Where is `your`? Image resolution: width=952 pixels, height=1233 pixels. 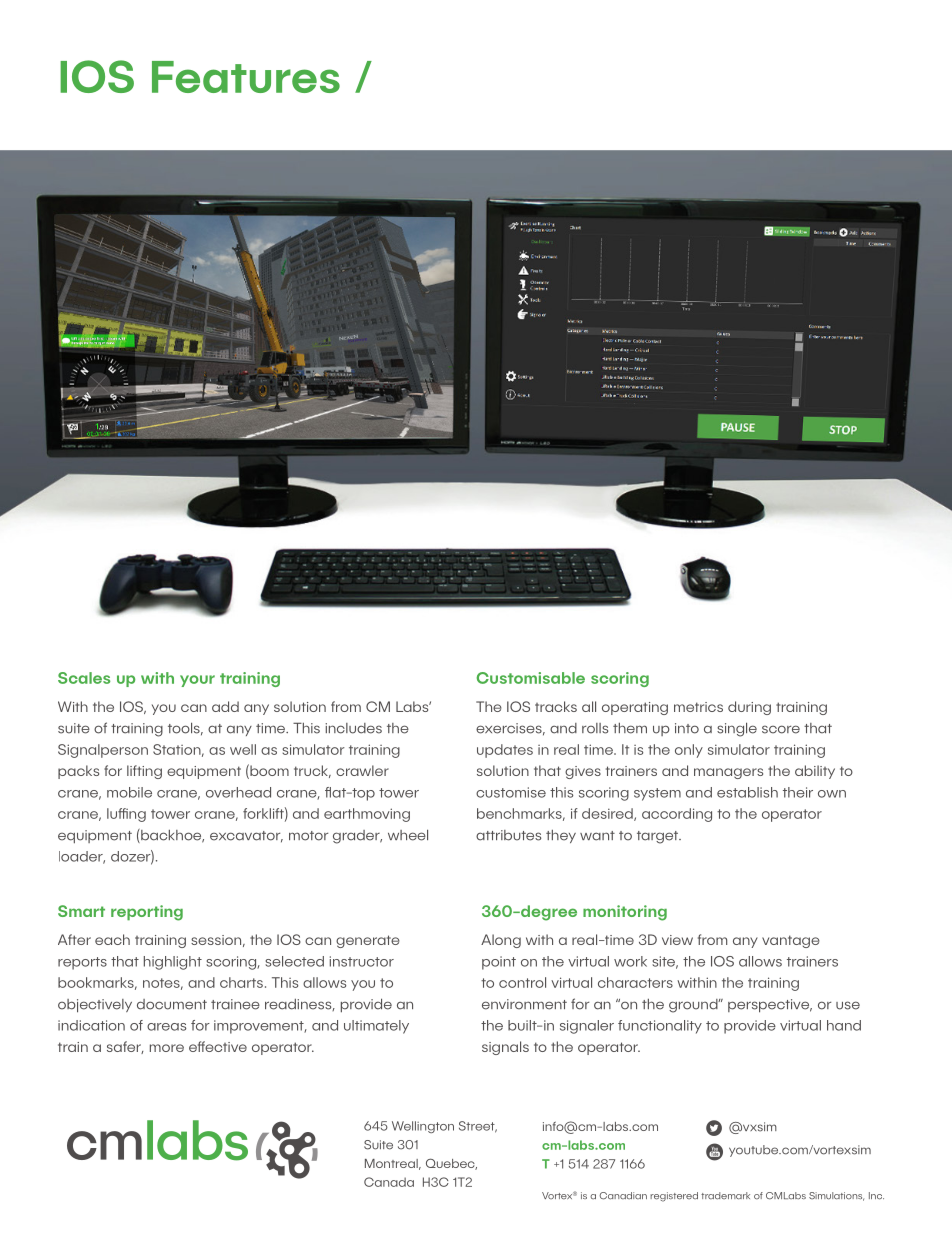 your is located at coordinates (197, 681).
